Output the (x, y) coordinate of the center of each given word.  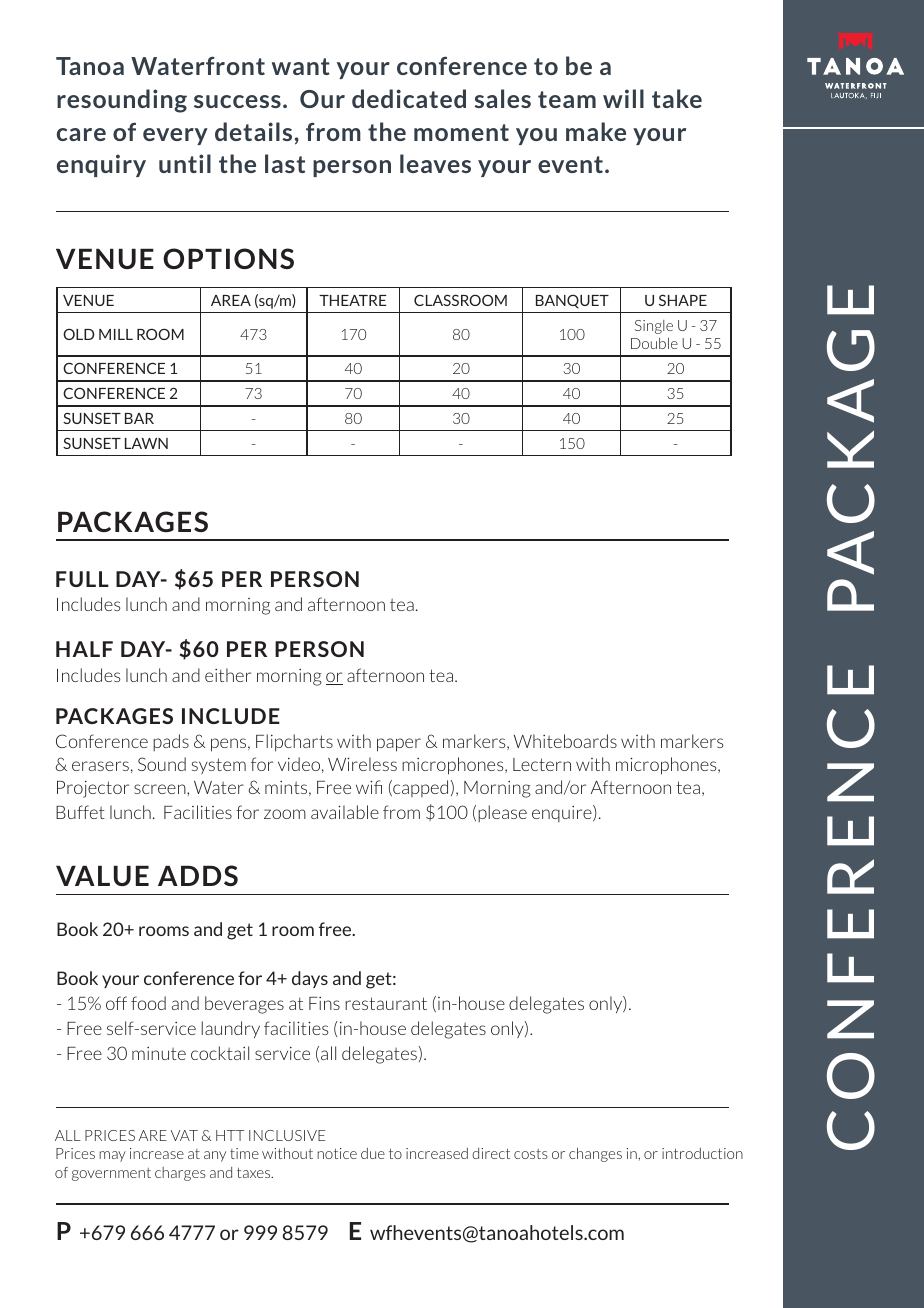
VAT (184, 1135)
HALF (84, 649)
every (175, 136)
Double (654, 343)
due (373, 1153)
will (623, 98)
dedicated (409, 98)
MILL (116, 334)
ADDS (198, 875)
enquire (563, 813)
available (345, 812)
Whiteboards (565, 741)
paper (399, 745)
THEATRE (352, 300)
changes (595, 1155)
